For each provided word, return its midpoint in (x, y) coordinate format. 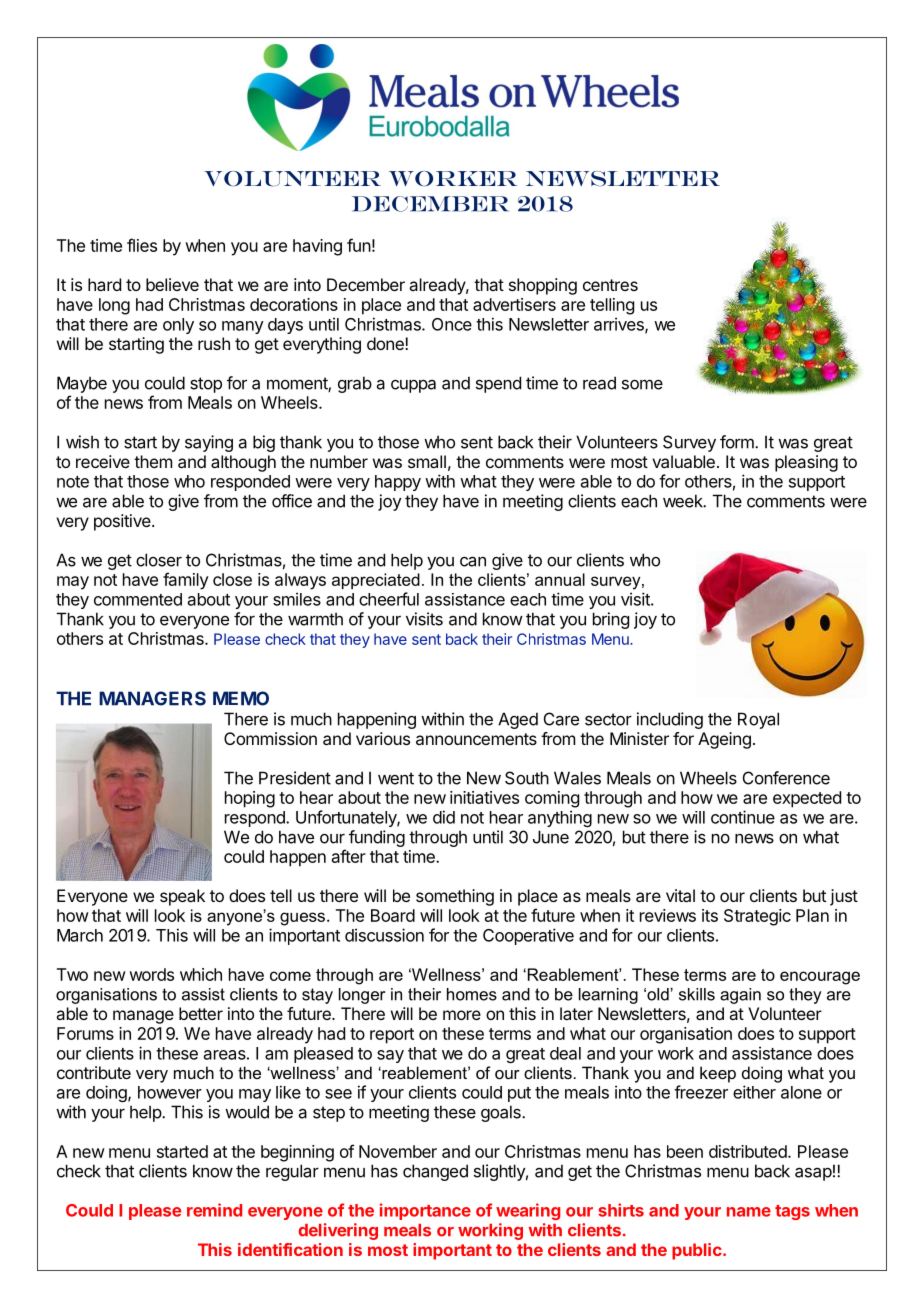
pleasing (806, 463)
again (740, 996)
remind (214, 1210)
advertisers (514, 304)
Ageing (724, 740)
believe (172, 284)
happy (398, 483)
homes (472, 994)
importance (425, 1211)
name (749, 1212)
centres (610, 285)
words (151, 974)
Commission (270, 738)
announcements (476, 739)
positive (122, 522)
